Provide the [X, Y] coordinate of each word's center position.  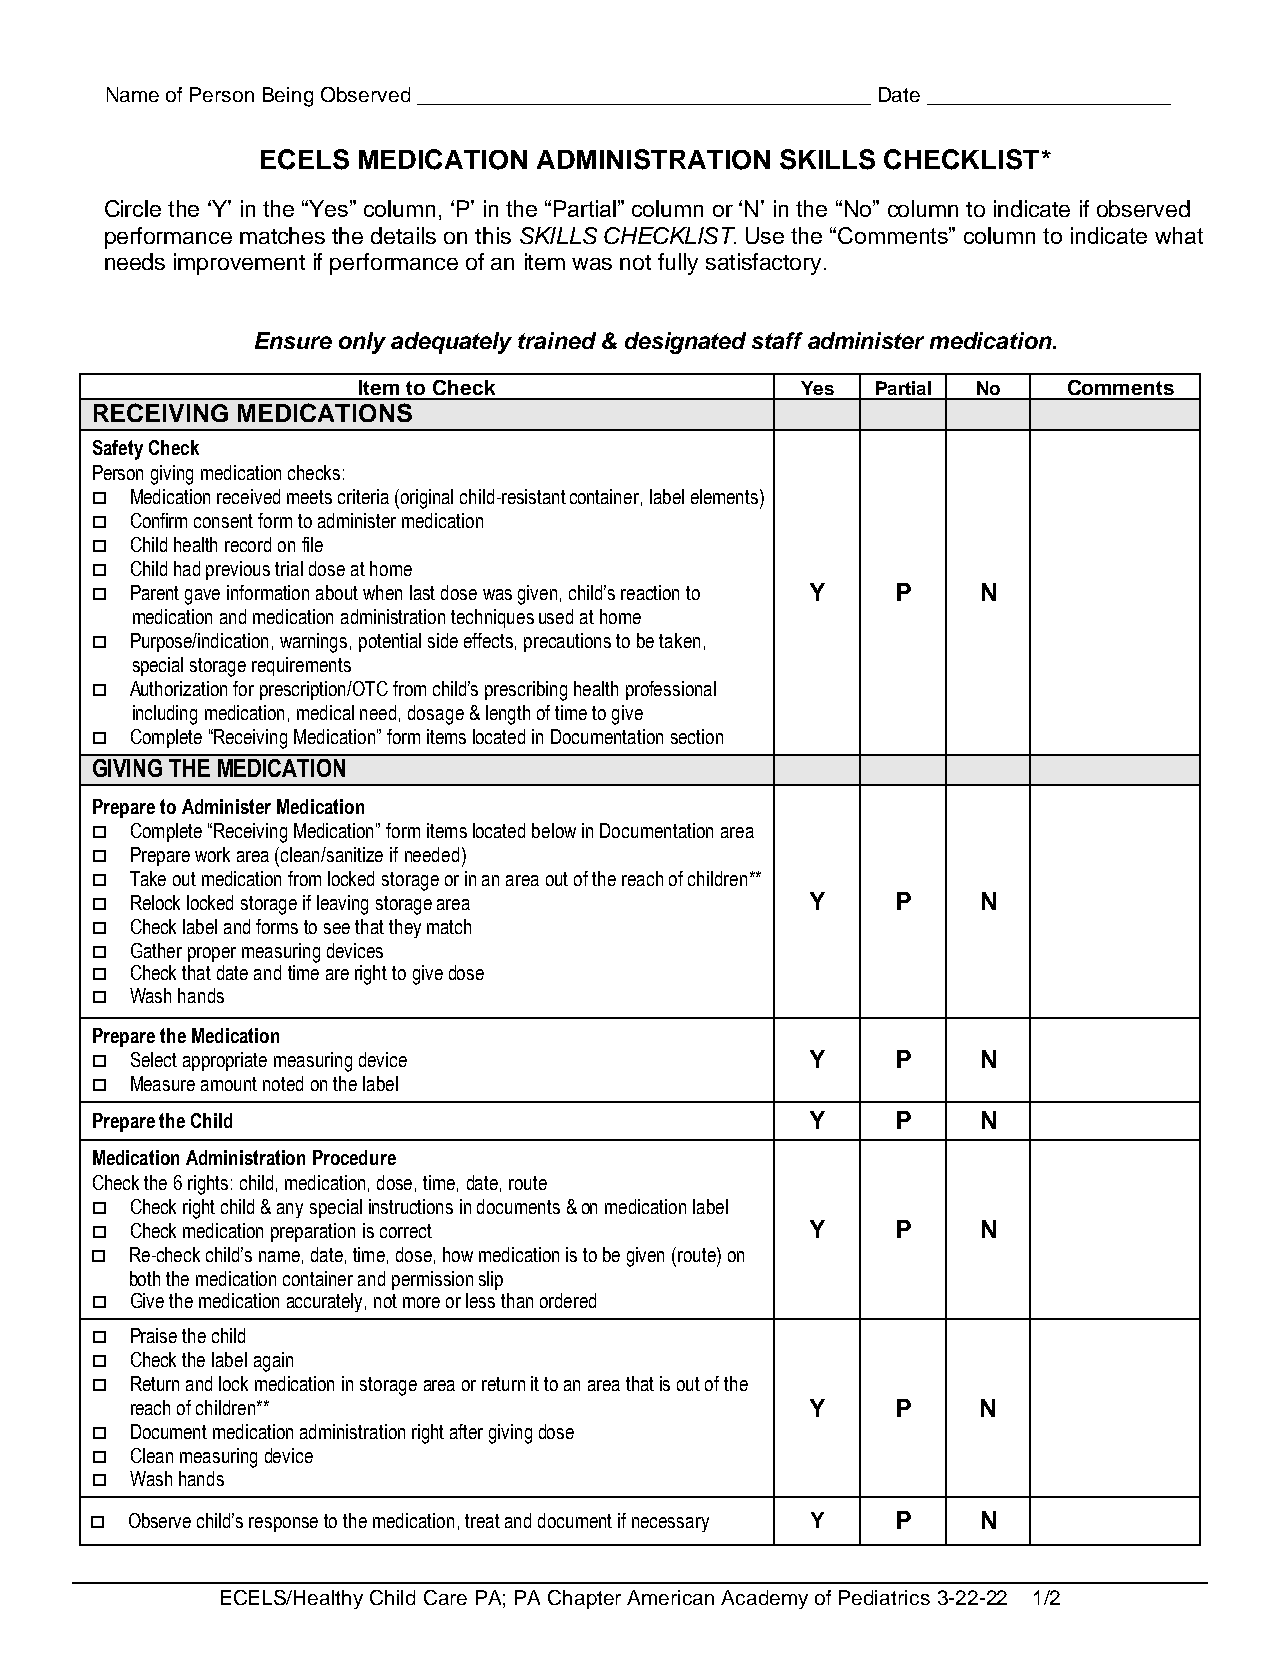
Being [288, 97]
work [212, 854]
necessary [670, 1524]
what [1179, 235]
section [697, 736]
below [554, 830]
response [283, 1524]
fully [678, 264]
